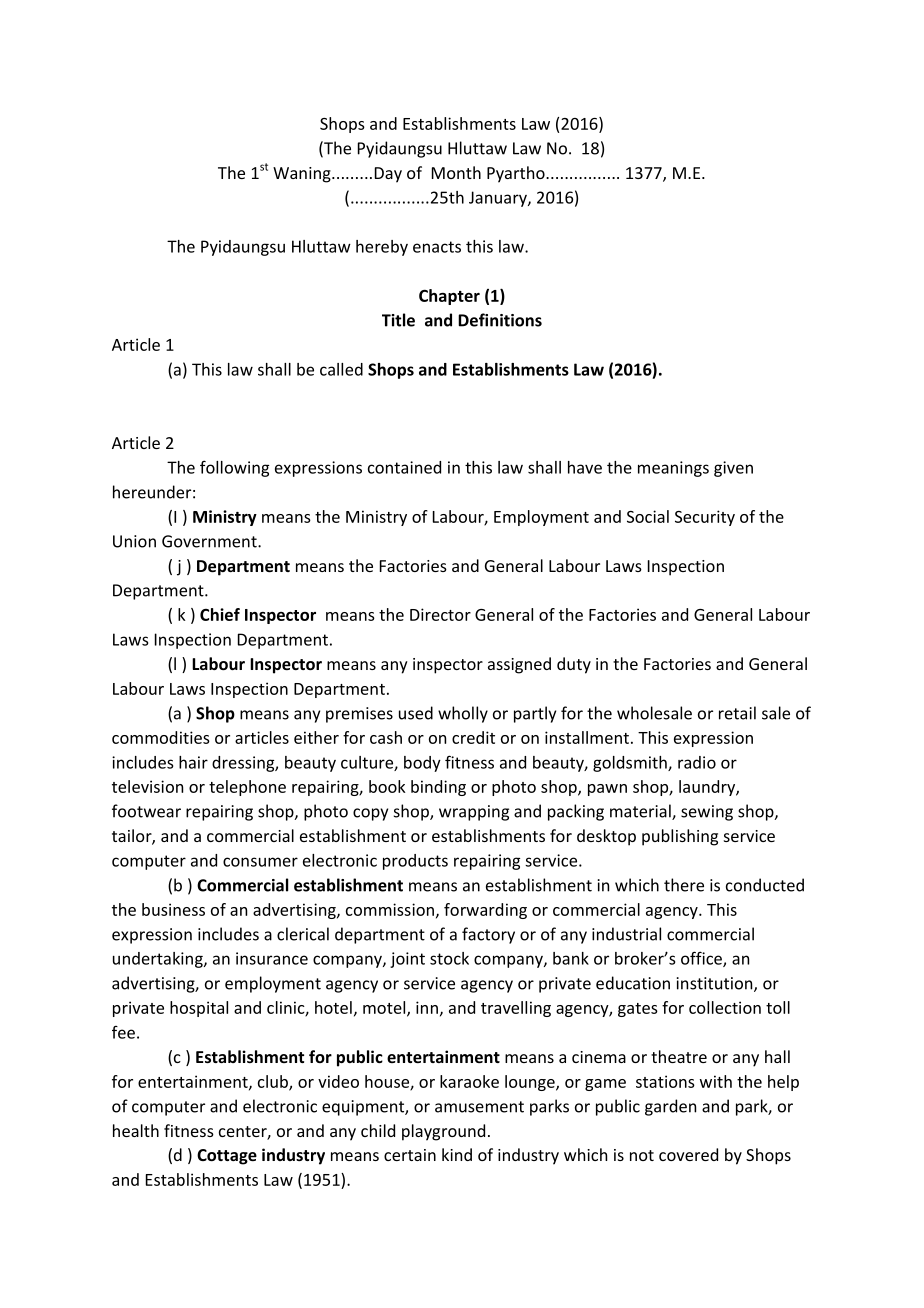  Describe the element at coordinates (519, 665) in the image. I see `assigned` at that location.
